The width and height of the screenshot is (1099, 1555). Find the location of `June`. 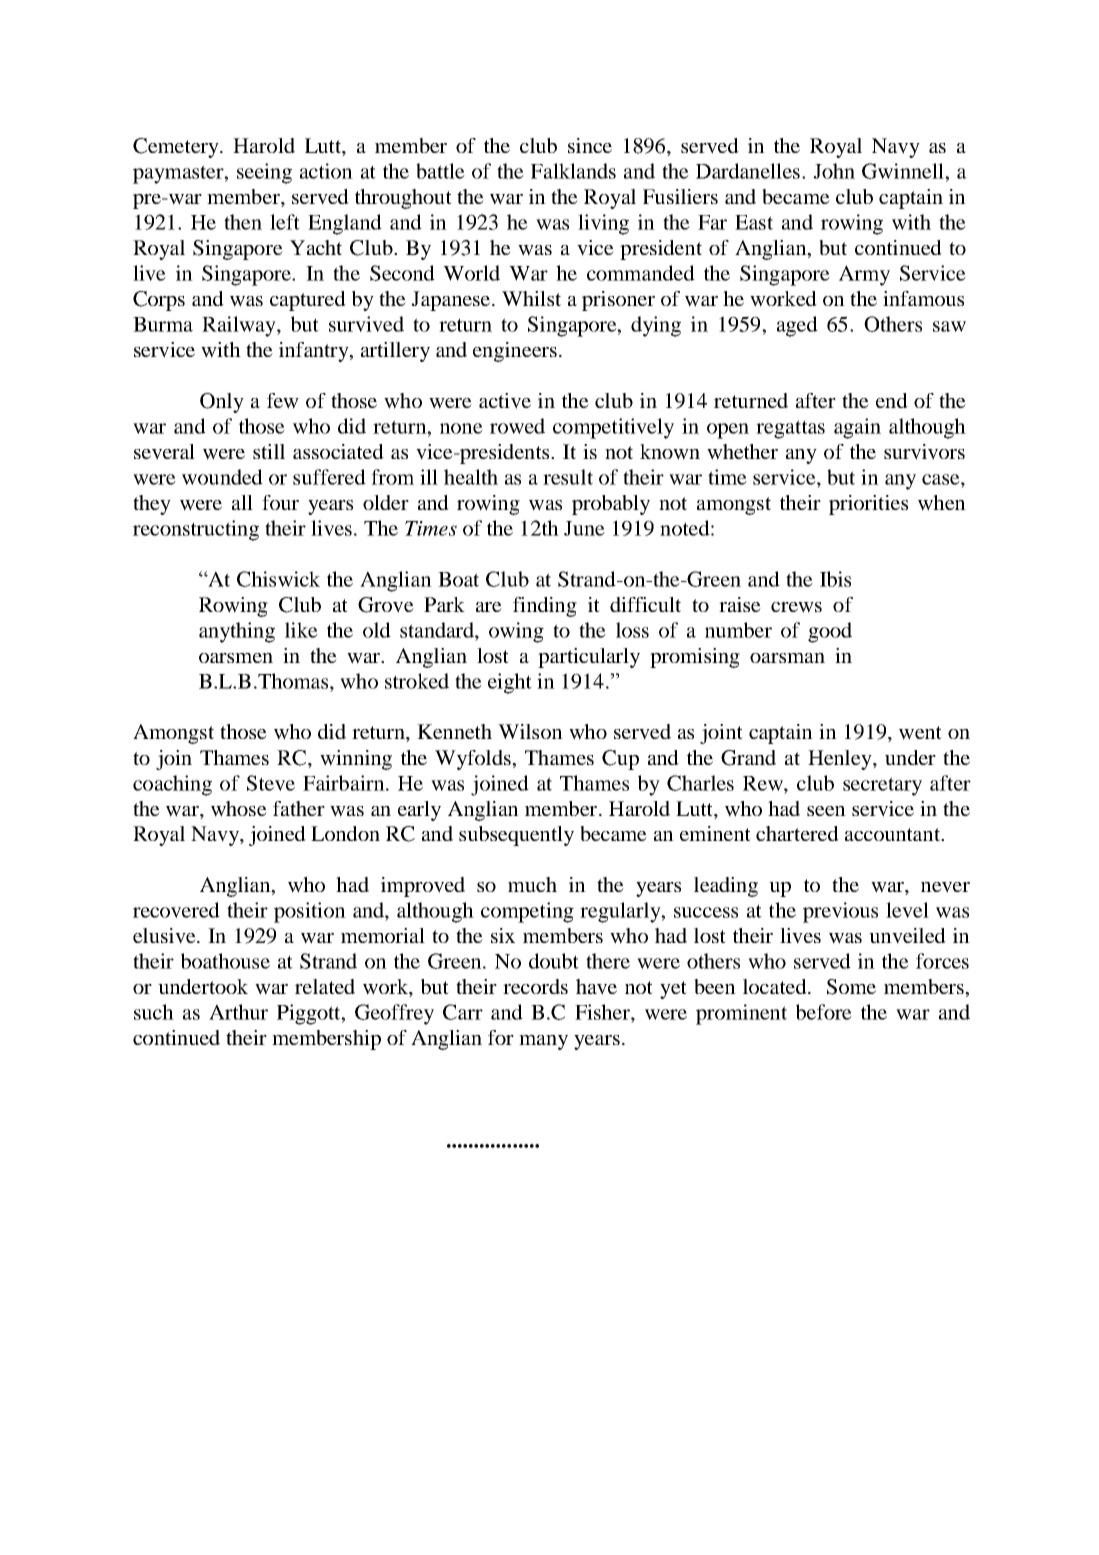

June is located at coordinates (584, 528).
